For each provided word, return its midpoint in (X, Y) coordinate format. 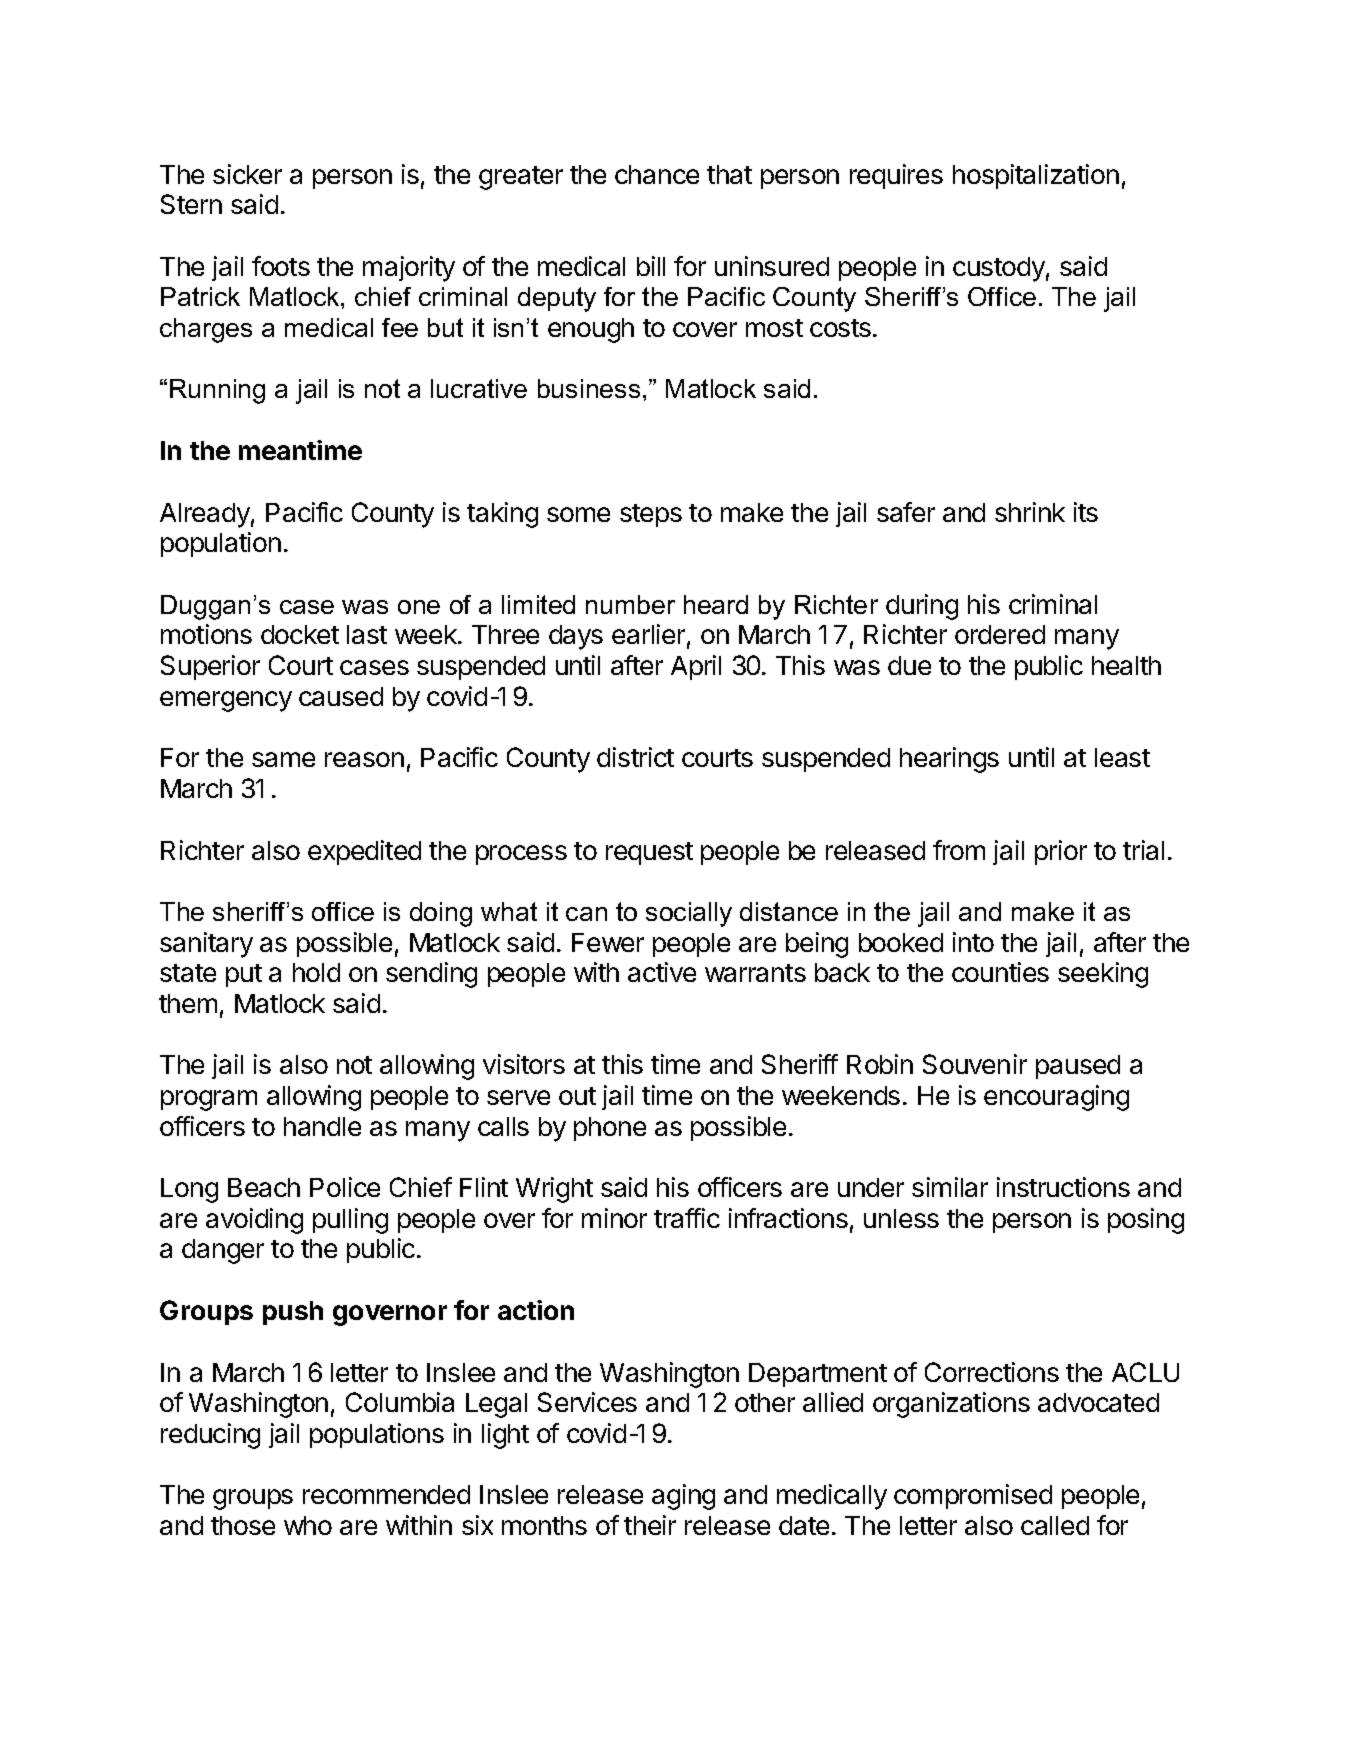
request (649, 853)
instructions (1063, 1187)
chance (657, 174)
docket (300, 634)
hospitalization (1036, 176)
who (308, 1525)
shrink (1030, 512)
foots (281, 266)
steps (651, 515)
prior (1061, 852)
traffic (687, 1218)
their (650, 1525)
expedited (364, 852)
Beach (264, 1187)
